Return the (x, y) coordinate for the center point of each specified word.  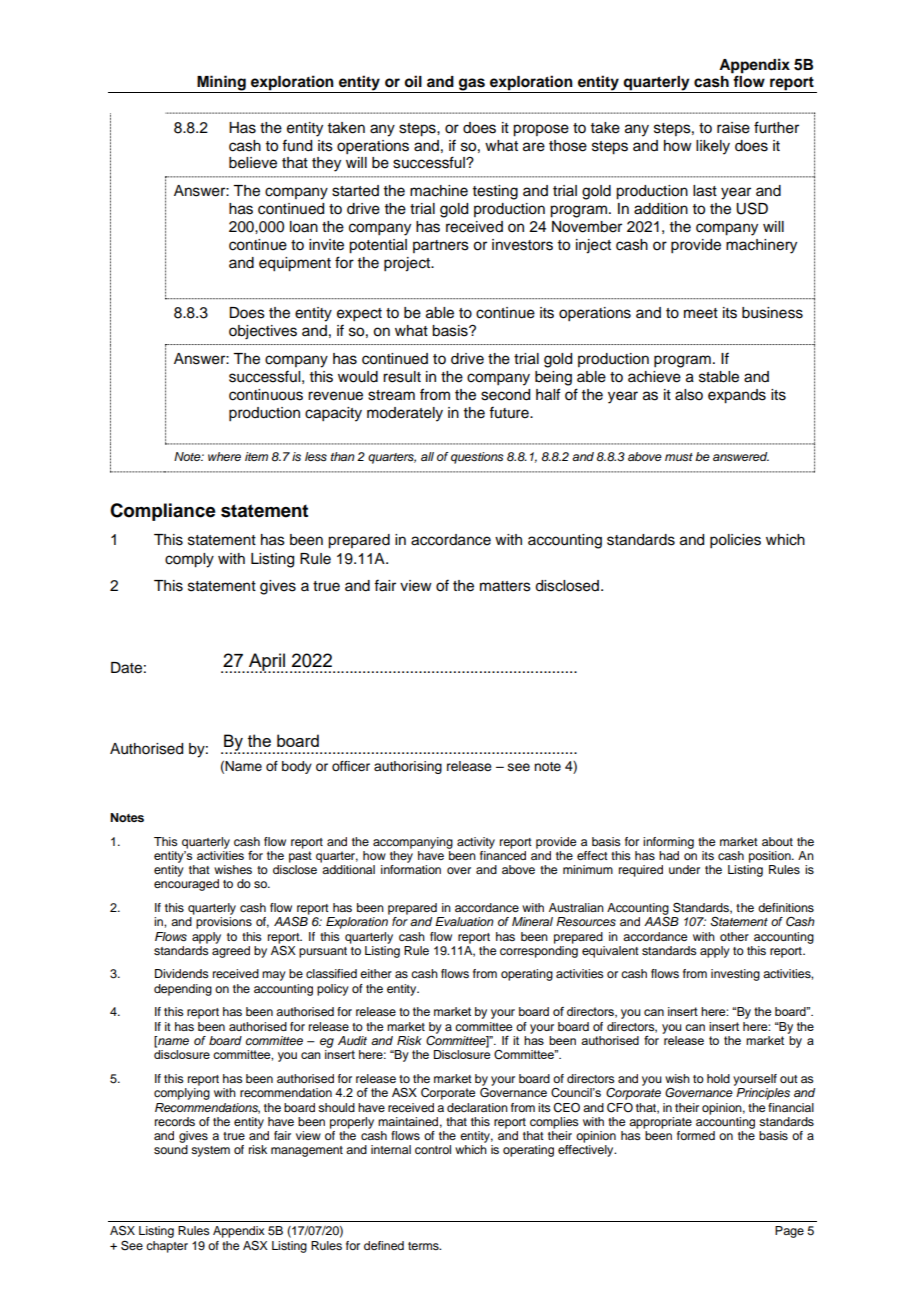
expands (737, 396)
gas (472, 85)
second (505, 395)
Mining (221, 84)
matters (505, 586)
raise (733, 128)
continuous (266, 395)
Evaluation (464, 921)
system (210, 1151)
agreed (231, 952)
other (734, 936)
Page (789, 1232)
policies (735, 541)
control (433, 1149)
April (267, 663)
